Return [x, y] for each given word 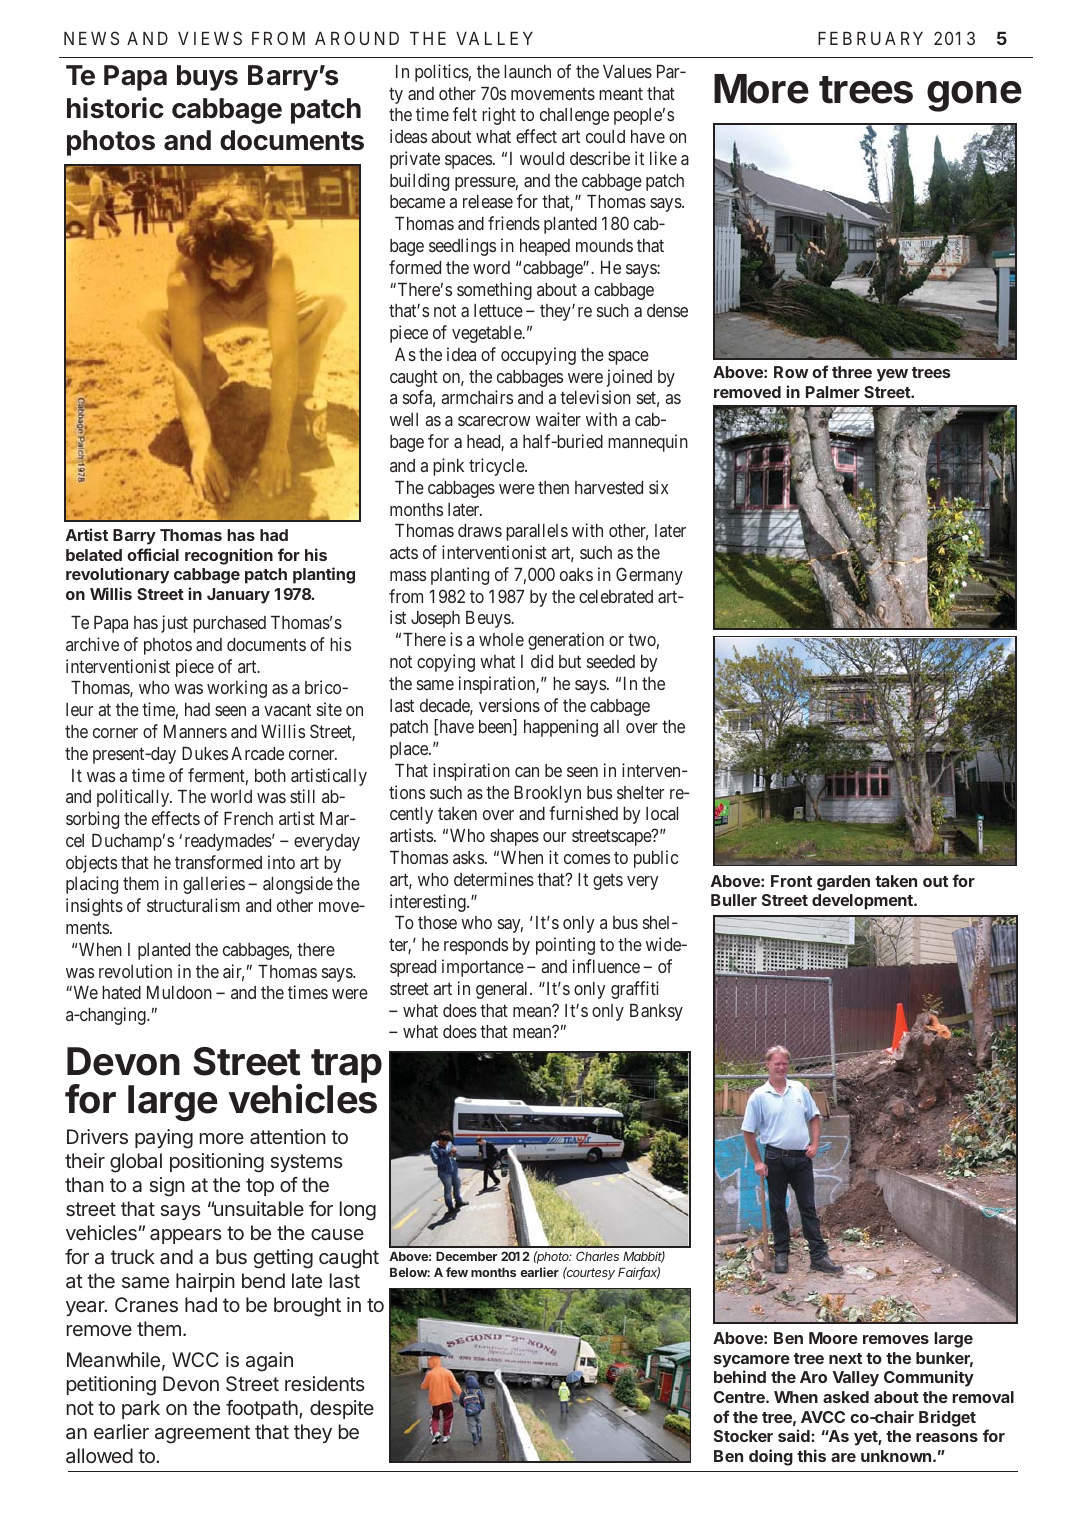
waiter [558, 419]
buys [207, 78]
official [153, 554]
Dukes [205, 753]
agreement [202, 1434]
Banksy [656, 1012]
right [499, 116]
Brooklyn [547, 794]
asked [846, 1397]
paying [164, 1139]
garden [843, 883]
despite [342, 1409]
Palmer [833, 392]
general [503, 990]
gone [974, 96]
